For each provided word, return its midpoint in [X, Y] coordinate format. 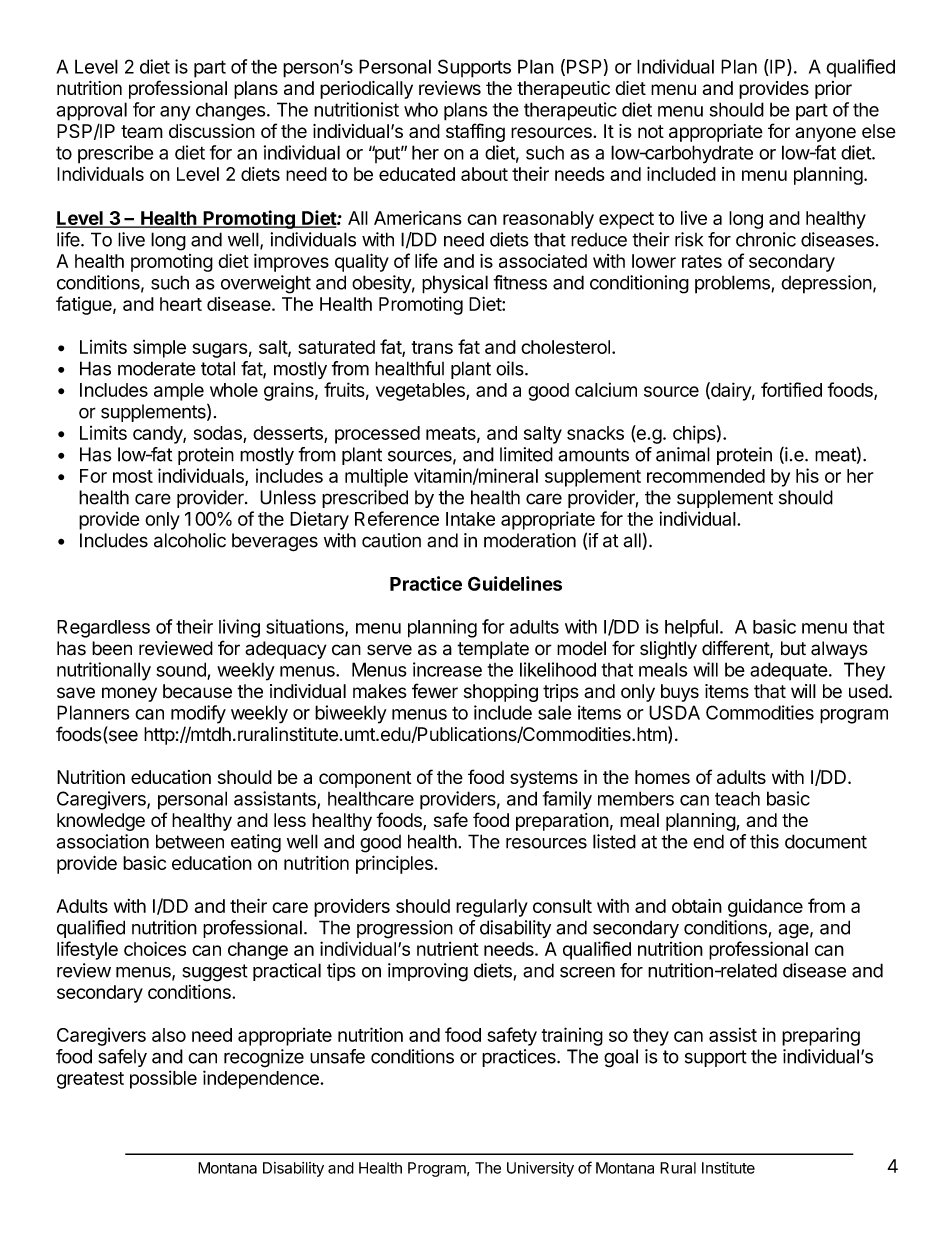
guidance [765, 908]
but [793, 648]
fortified [791, 389]
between [190, 841]
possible [163, 1079]
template [493, 650]
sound [182, 670]
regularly [492, 908]
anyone [825, 134]
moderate [157, 368]
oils [511, 368]
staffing [475, 132]
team [142, 131]
